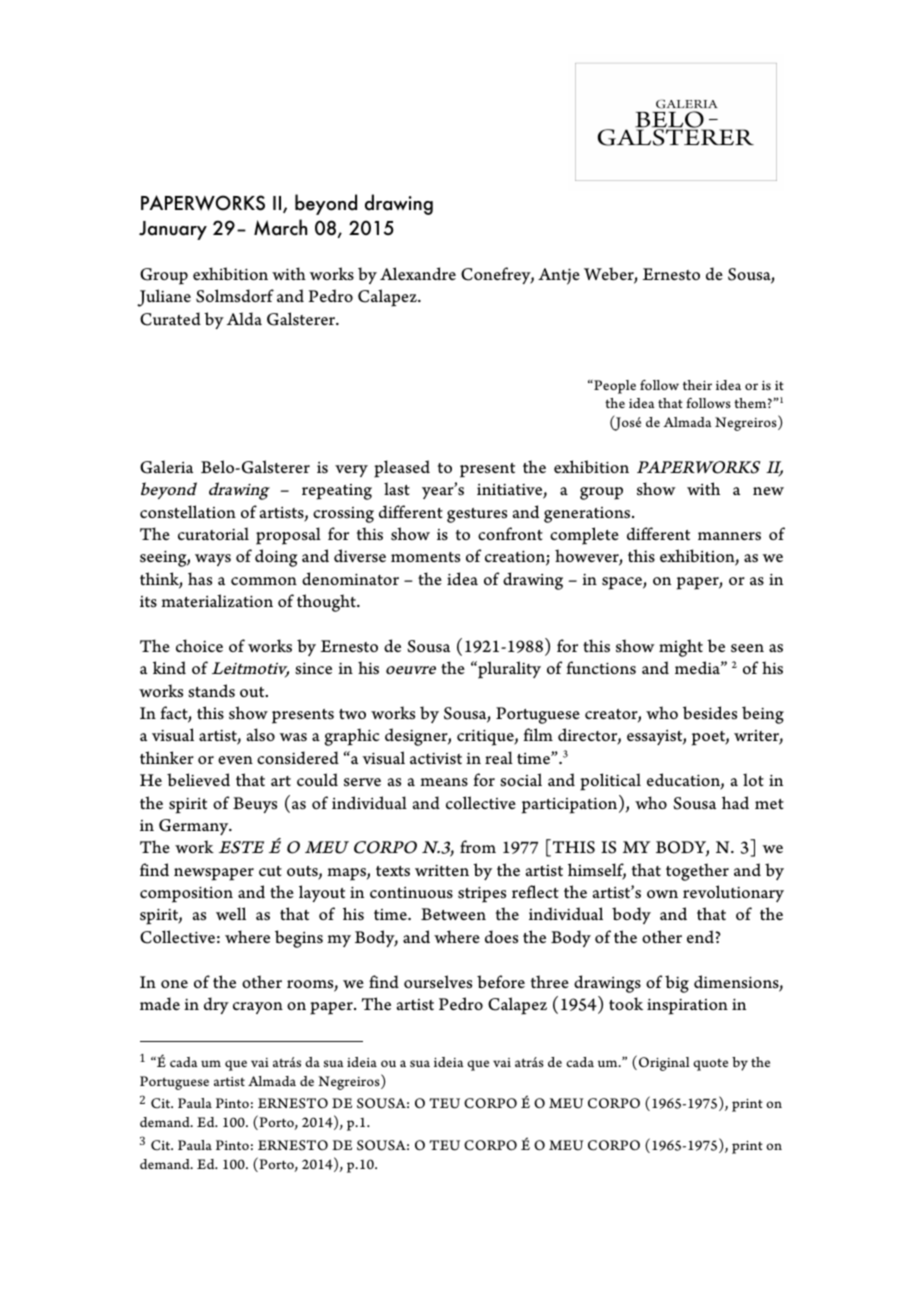 The width and height of the screenshot is (924, 1308). What do you see at coordinates (559, 276) in the screenshot?
I see `Antje` at bounding box center [559, 276].
